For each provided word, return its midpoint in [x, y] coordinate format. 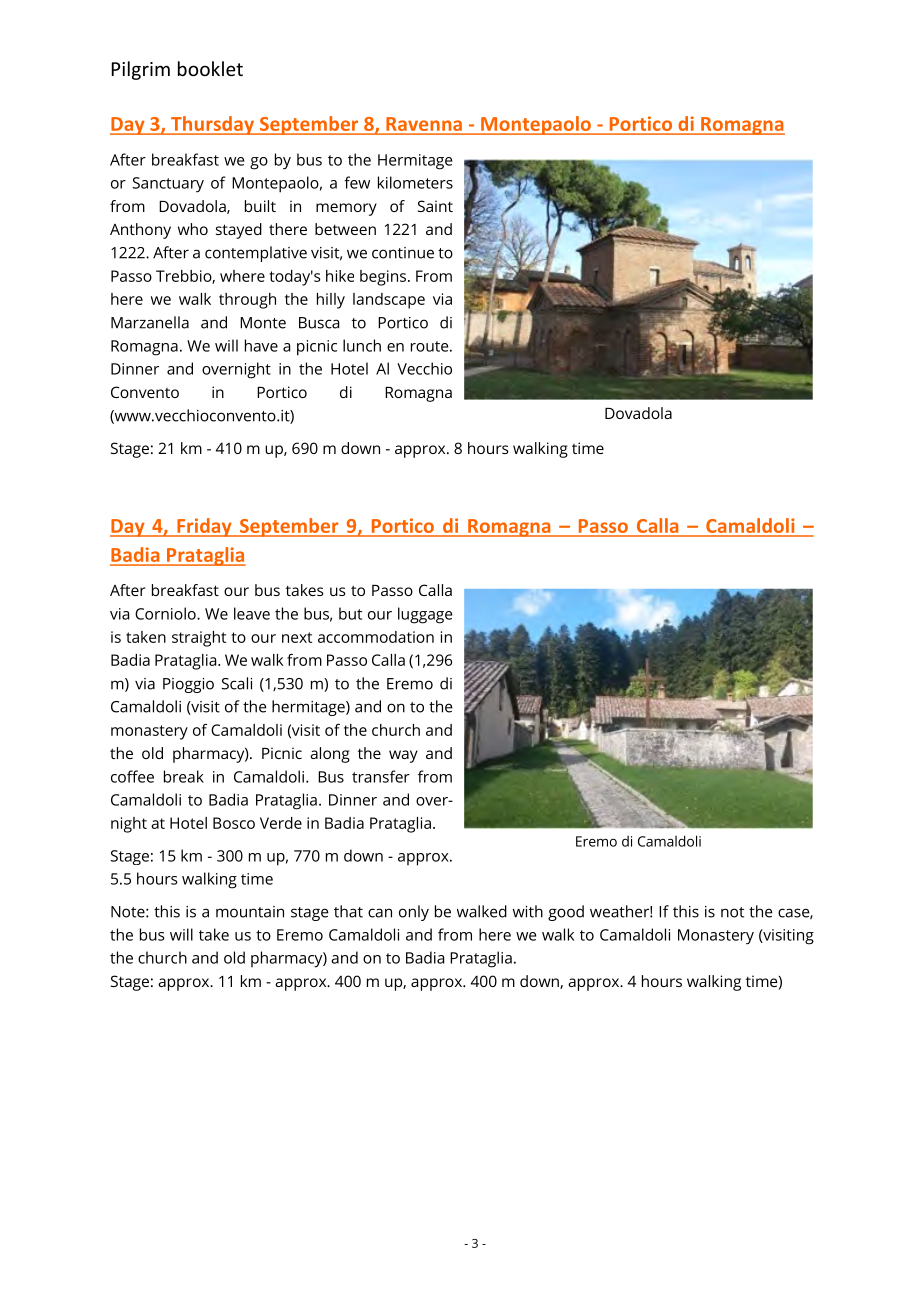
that [348, 911]
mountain [250, 912]
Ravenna [424, 124]
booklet [210, 68]
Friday [204, 527]
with [528, 911]
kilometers [415, 182]
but [350, 613]
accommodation [376, 637]
